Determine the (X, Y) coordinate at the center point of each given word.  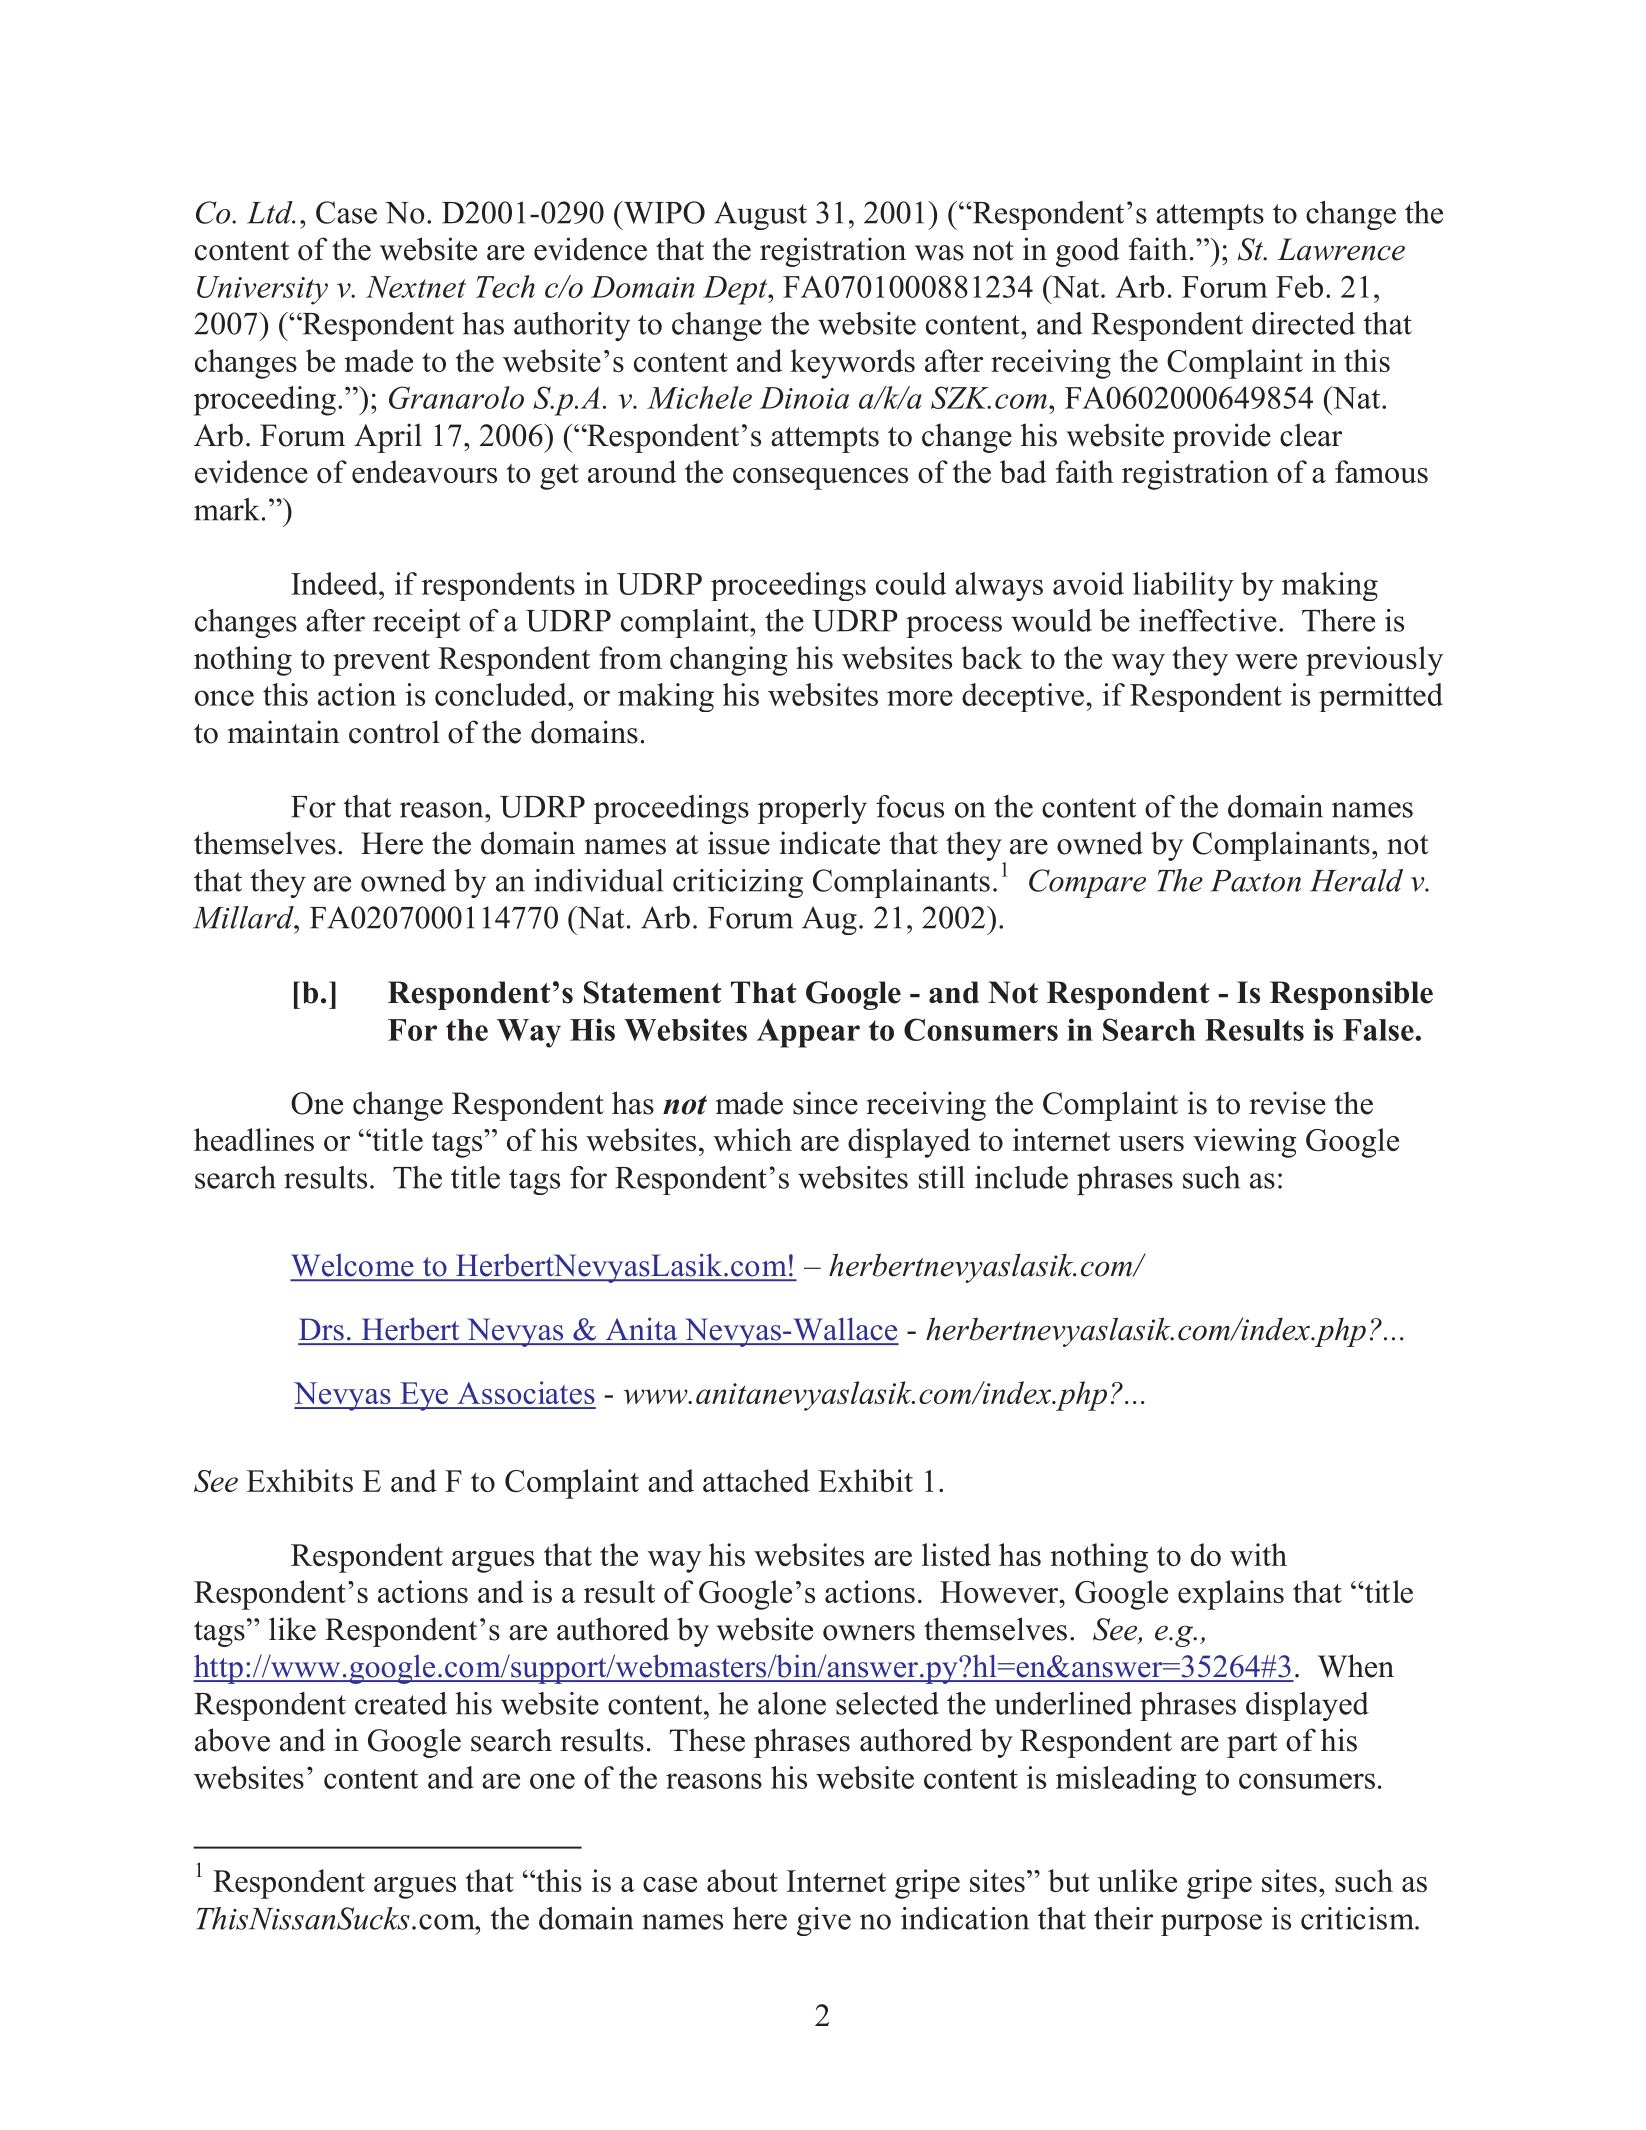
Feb (1299, 286)
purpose (1211, 1925)
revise (1287, 1103)
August (760, 215)
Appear (808, 1033)
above (232, 1740)
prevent (381, 663)
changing (729, 661)
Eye (424, 1396)
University (262, 290)
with (1258, 1554)
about (742, 1880)
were (1266, 661)
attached (756, 1480)
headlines (254, 1139)
